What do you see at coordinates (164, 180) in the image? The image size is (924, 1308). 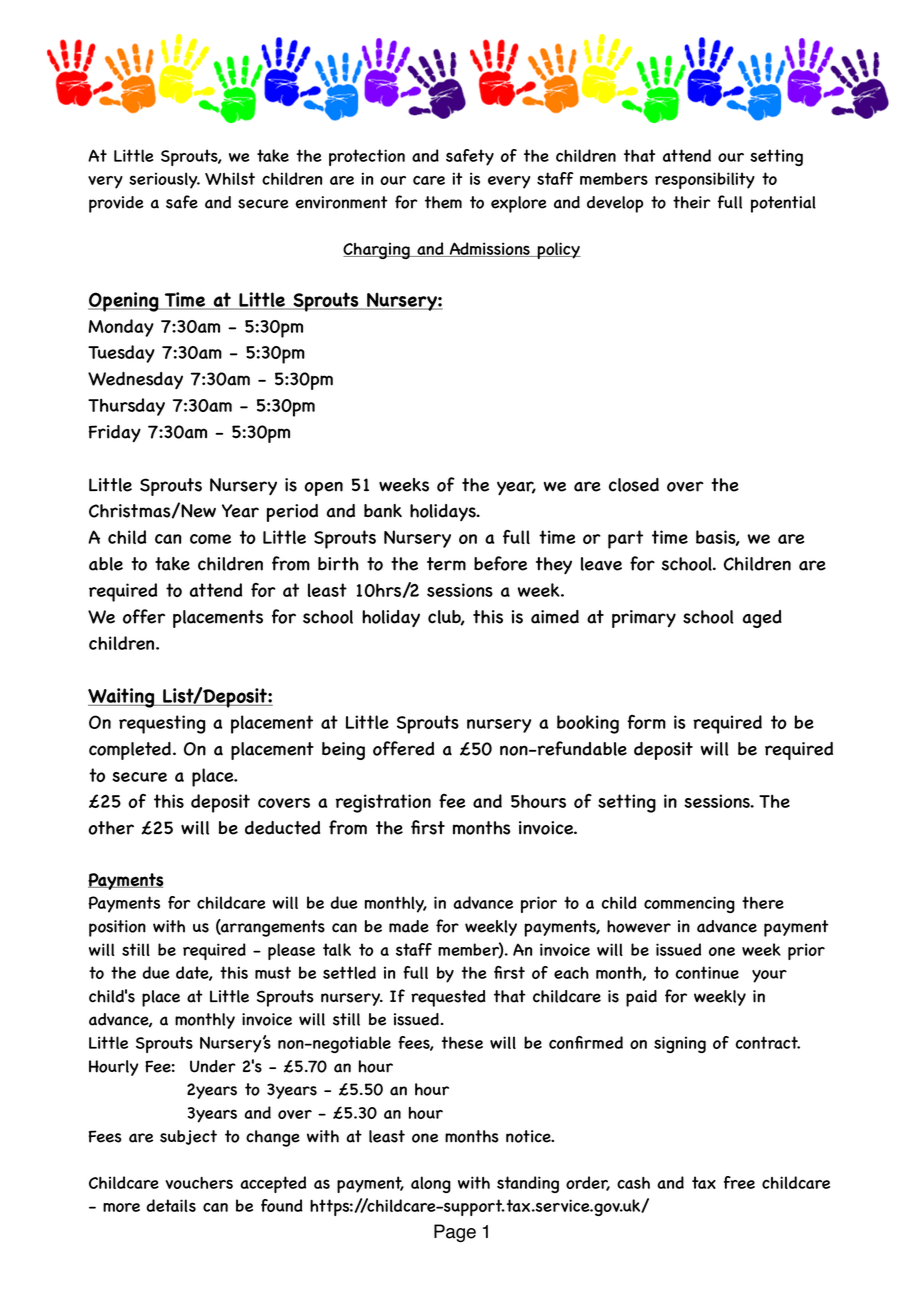 I see `seriously` at bounding box center [164, 180].
